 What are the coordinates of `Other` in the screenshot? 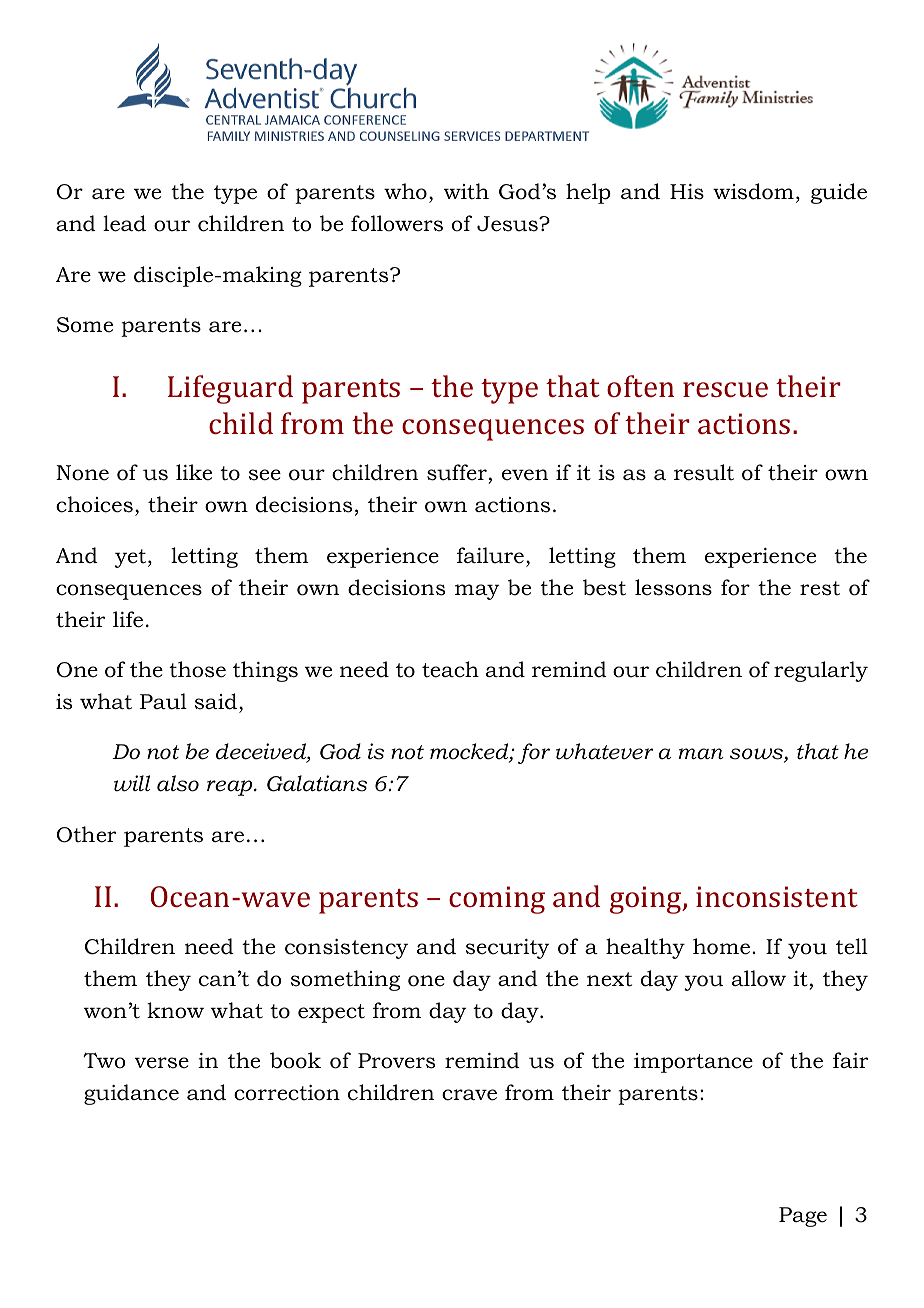 It's located at (86, 834).
